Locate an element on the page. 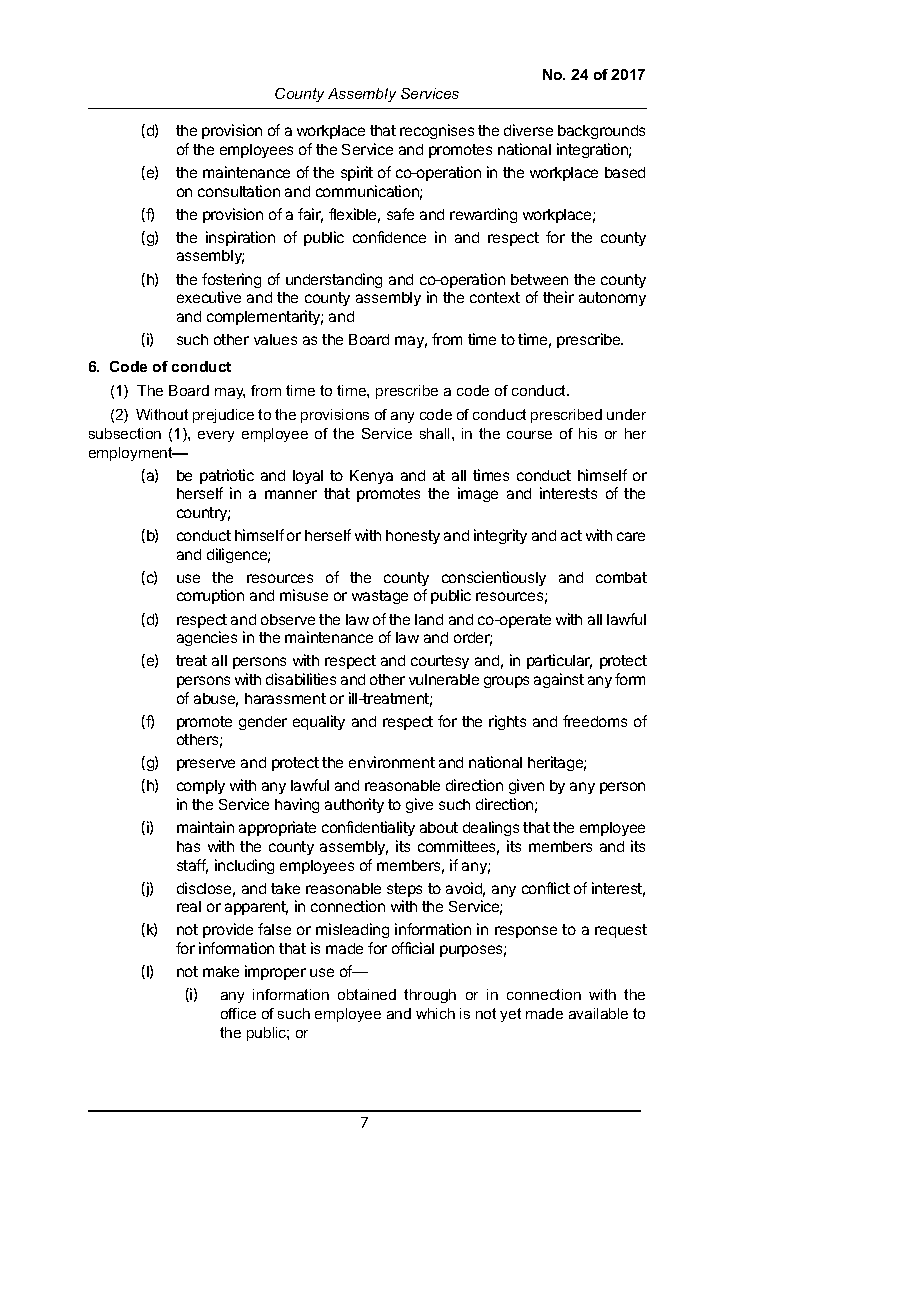  make is located at coordinates (221, 971).
